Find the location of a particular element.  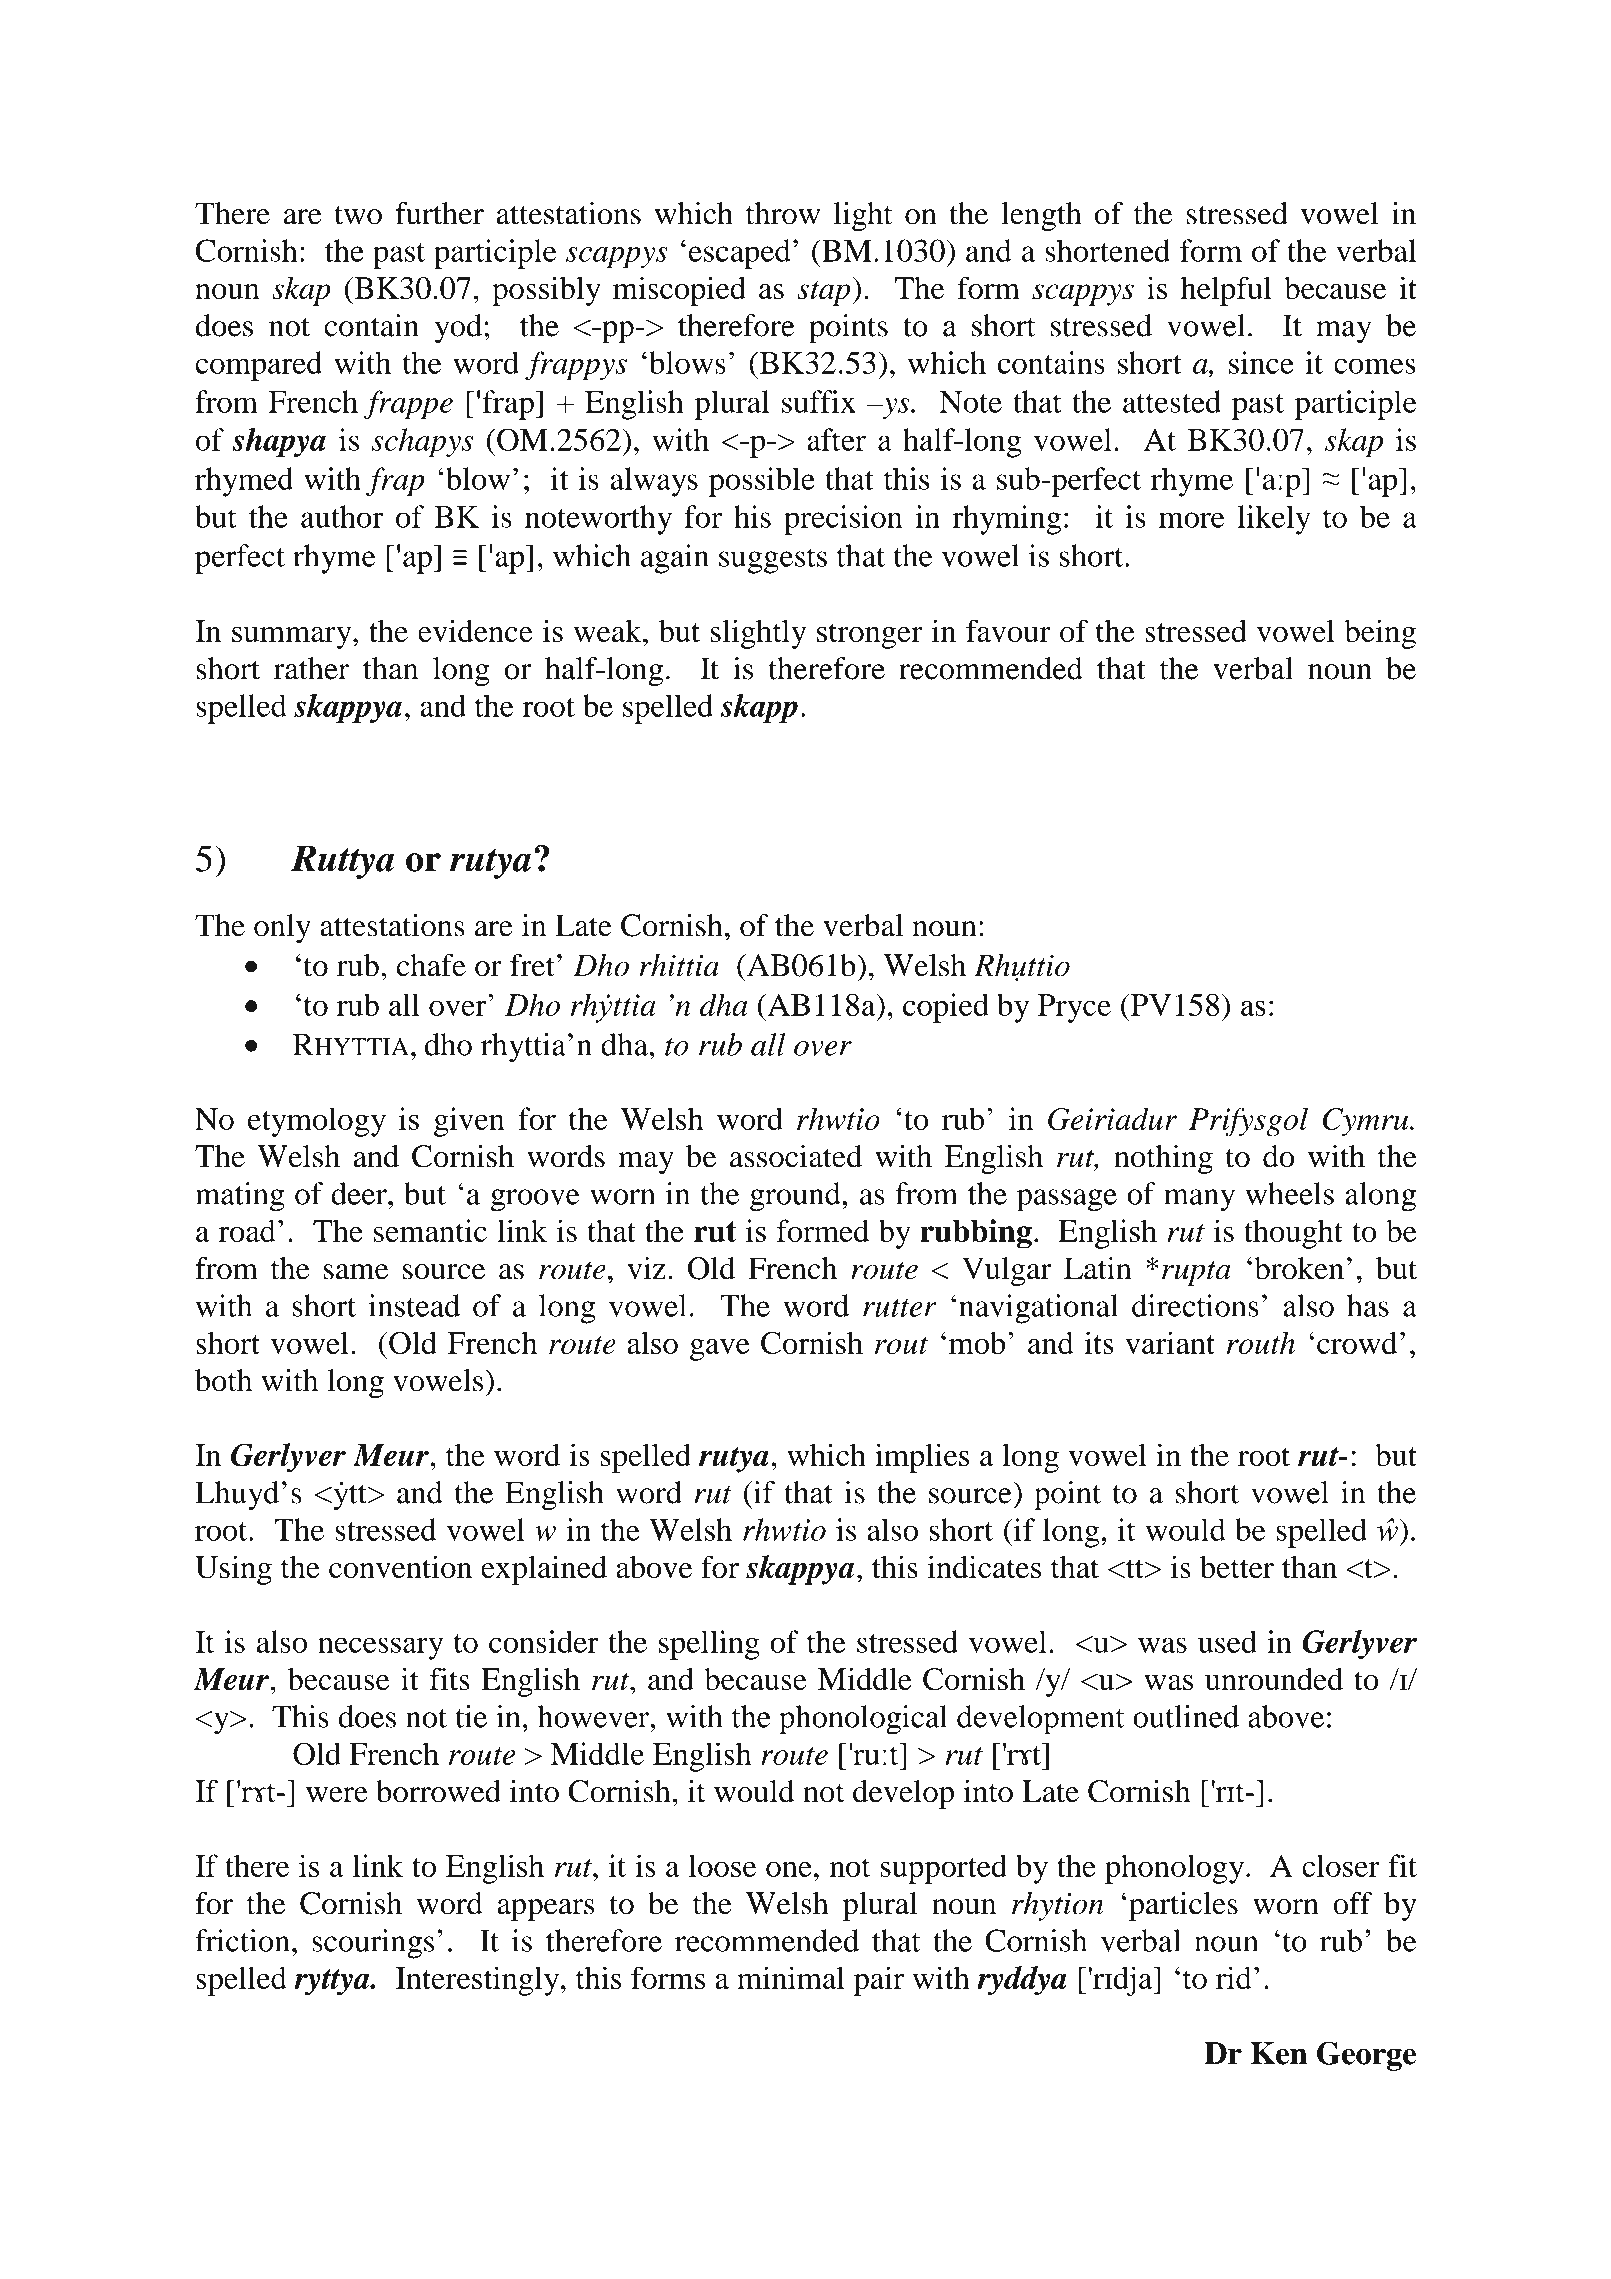

Interestingly is located at coordinates (477, 1981).
